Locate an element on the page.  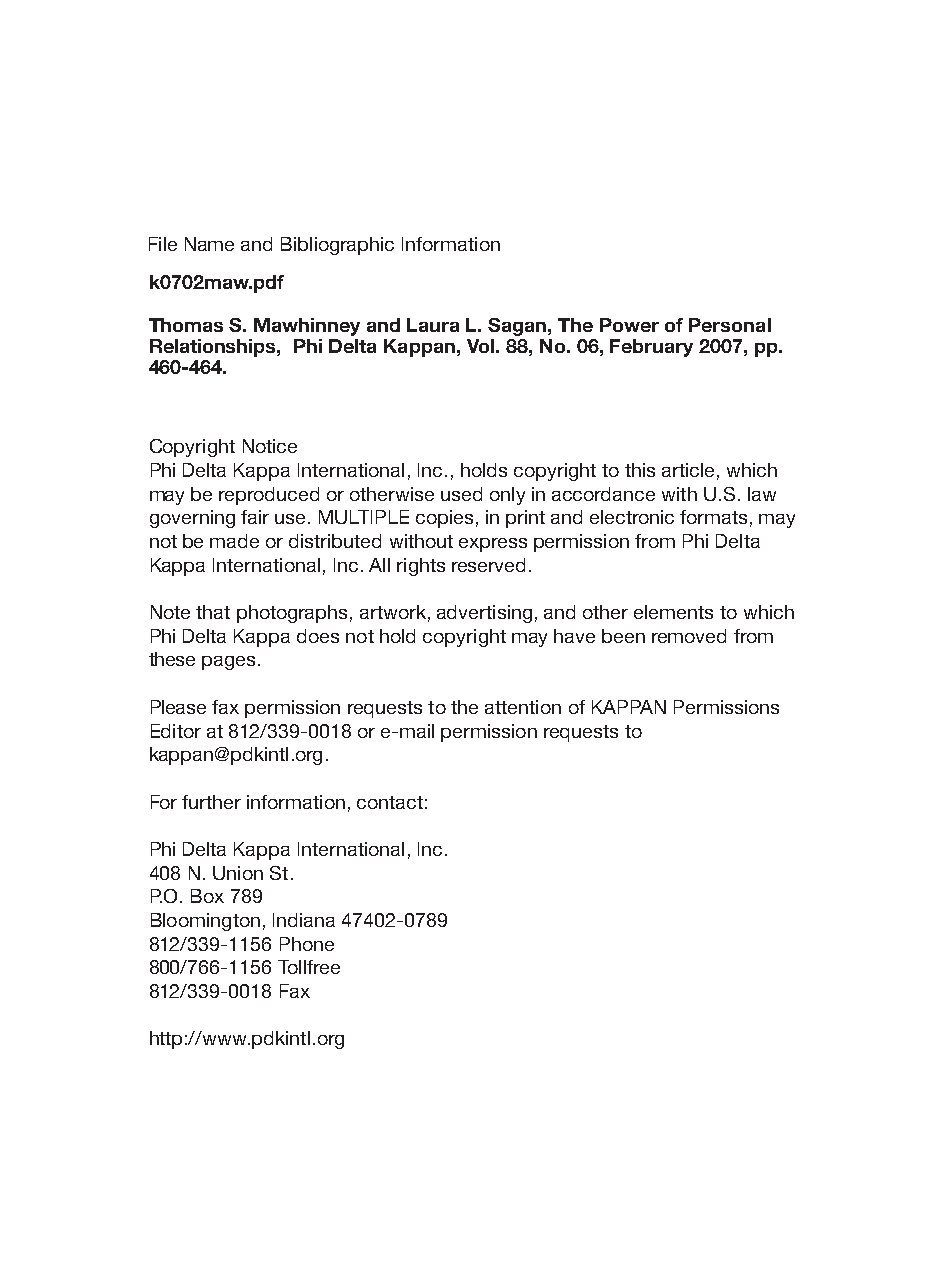
Vol is located at coordinates (480, 346).
